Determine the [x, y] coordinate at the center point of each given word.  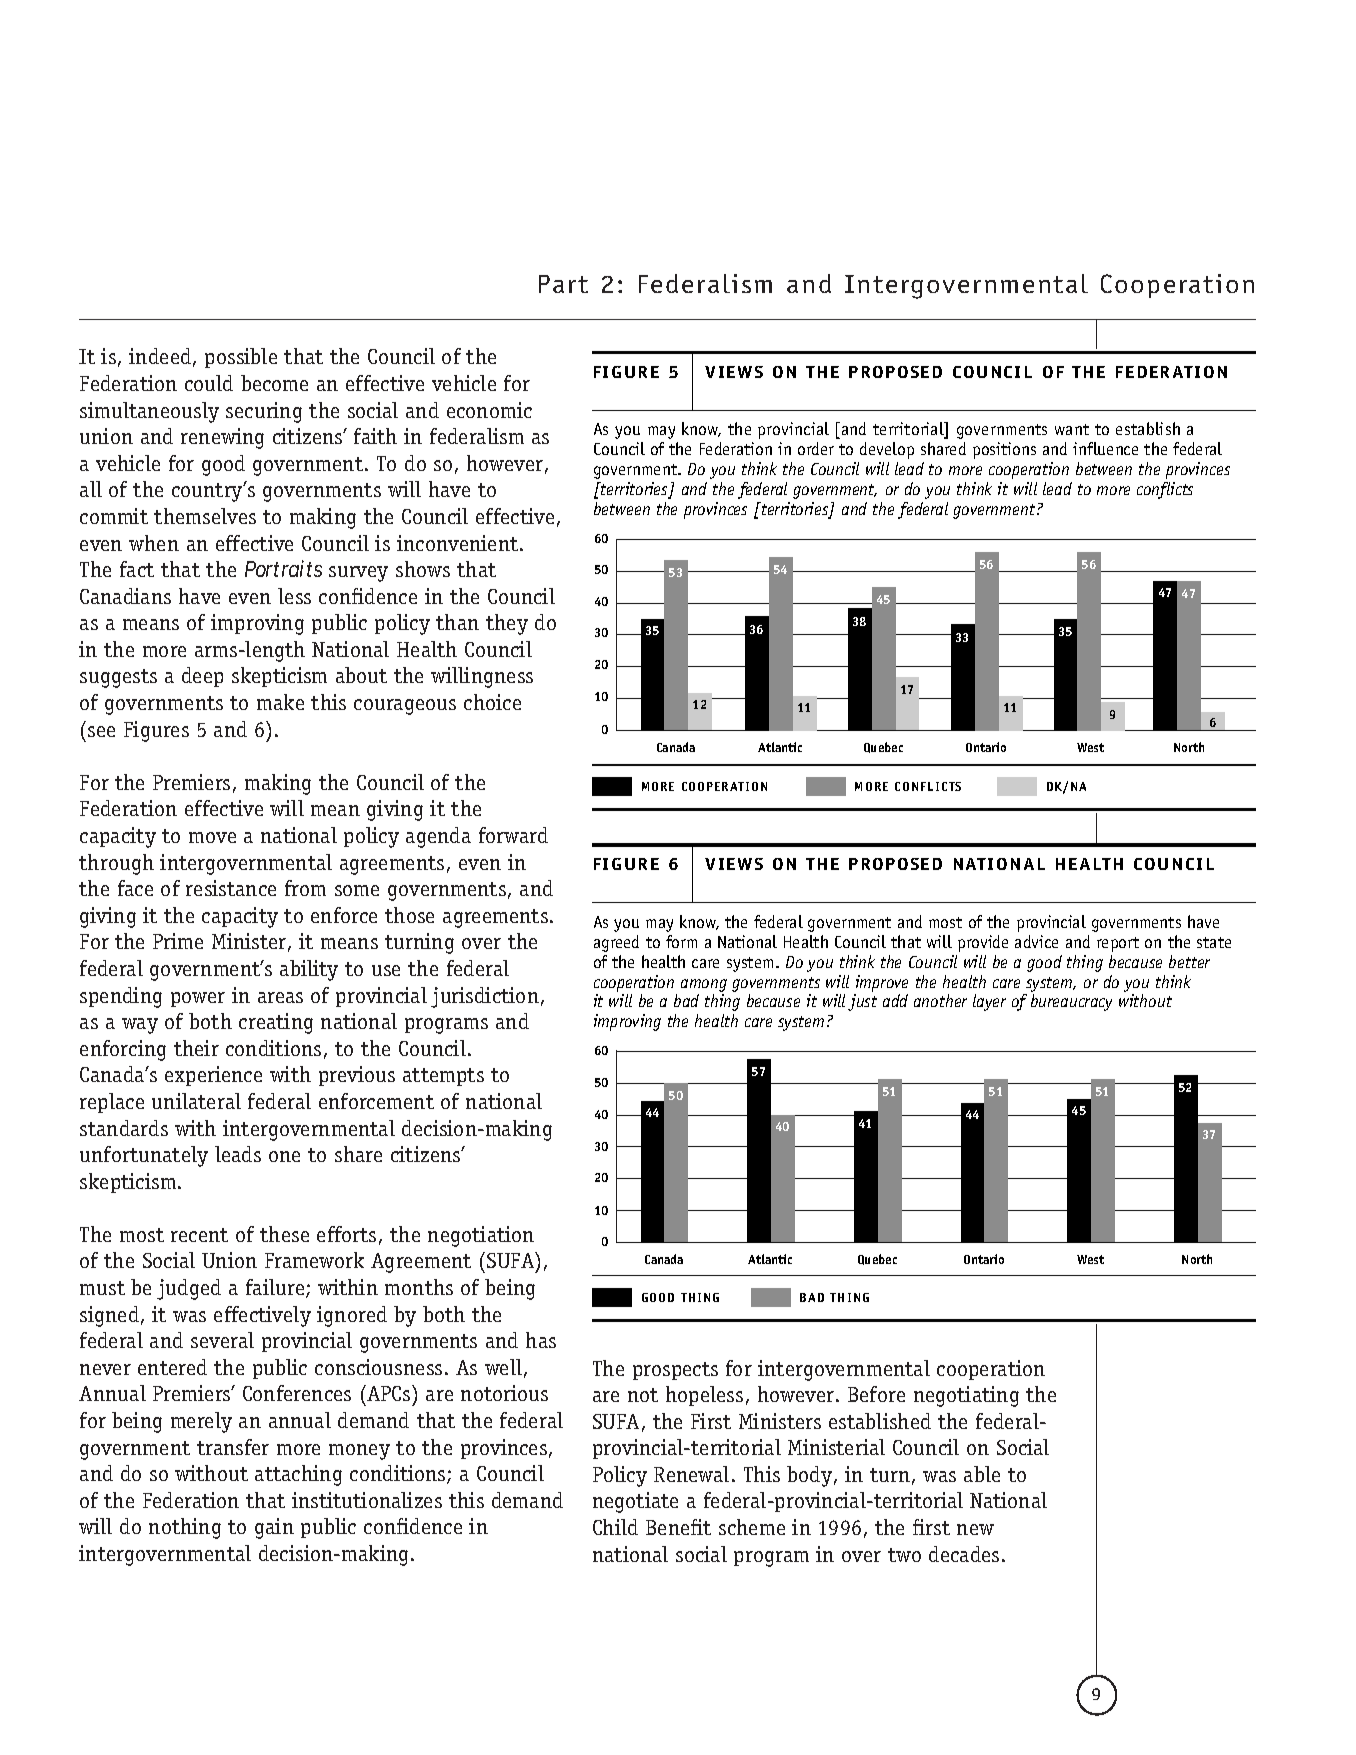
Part [563, 284]
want [1072, 429]
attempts [443, 1077]
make [280, 702]
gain [274, 1528]
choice [492, 702]
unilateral [196, 1101]
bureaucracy [1071, 1002]
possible [241, 358]
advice [1036, 941]
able [982, 1474]
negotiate [635, 1502]
